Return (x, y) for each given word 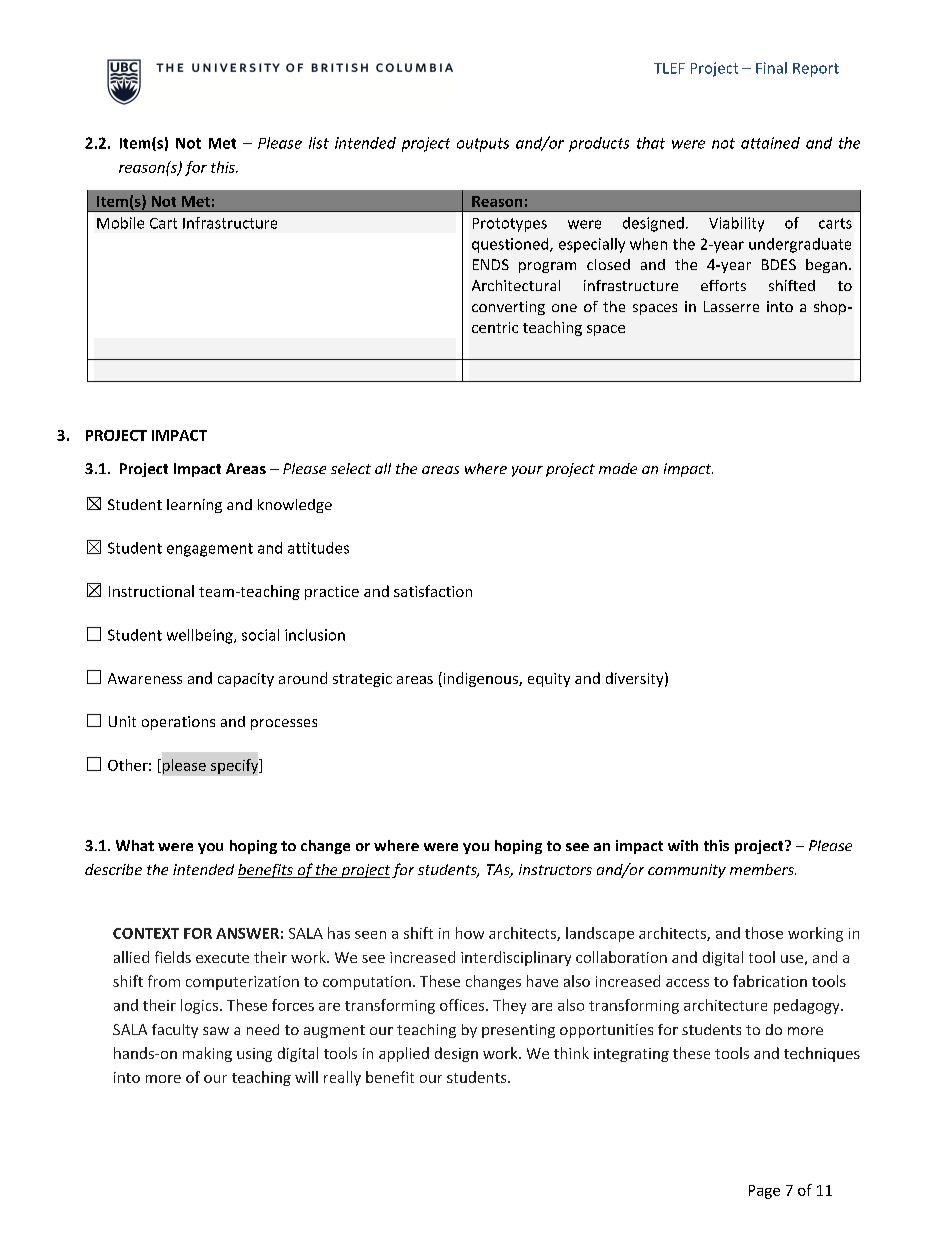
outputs (483, 145)
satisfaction (433, 591)
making (207, 1054)
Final (771, 68)
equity (549, 680)
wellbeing (201, 636)
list (319, 143)
